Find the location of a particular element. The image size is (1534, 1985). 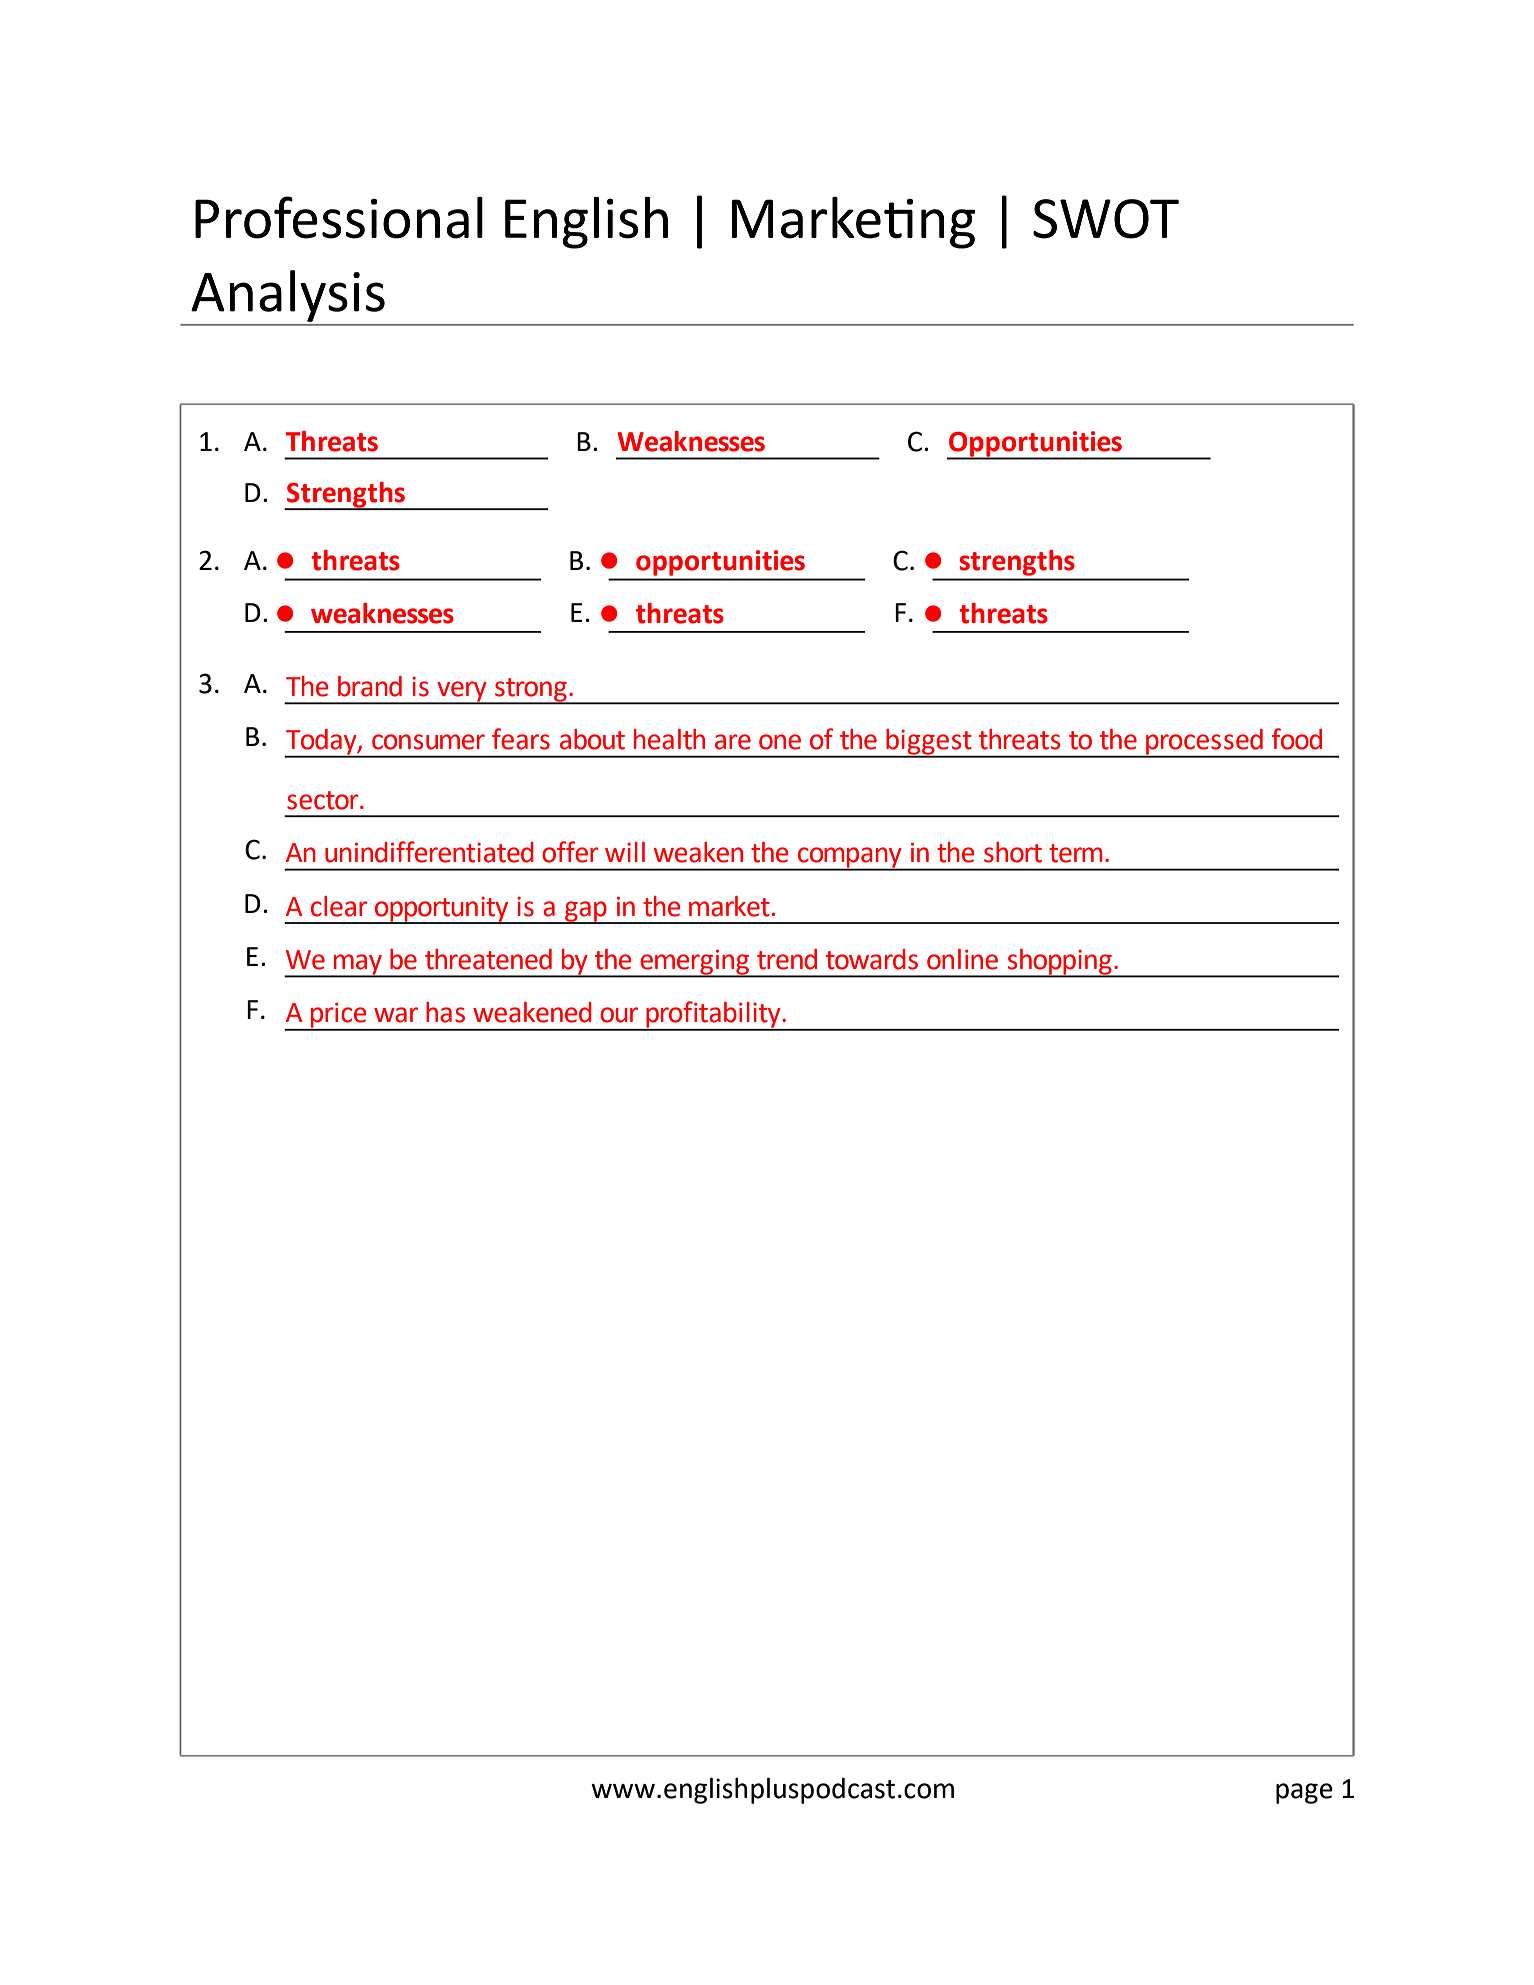

SWOT is located at coordinates (1106, 219).
